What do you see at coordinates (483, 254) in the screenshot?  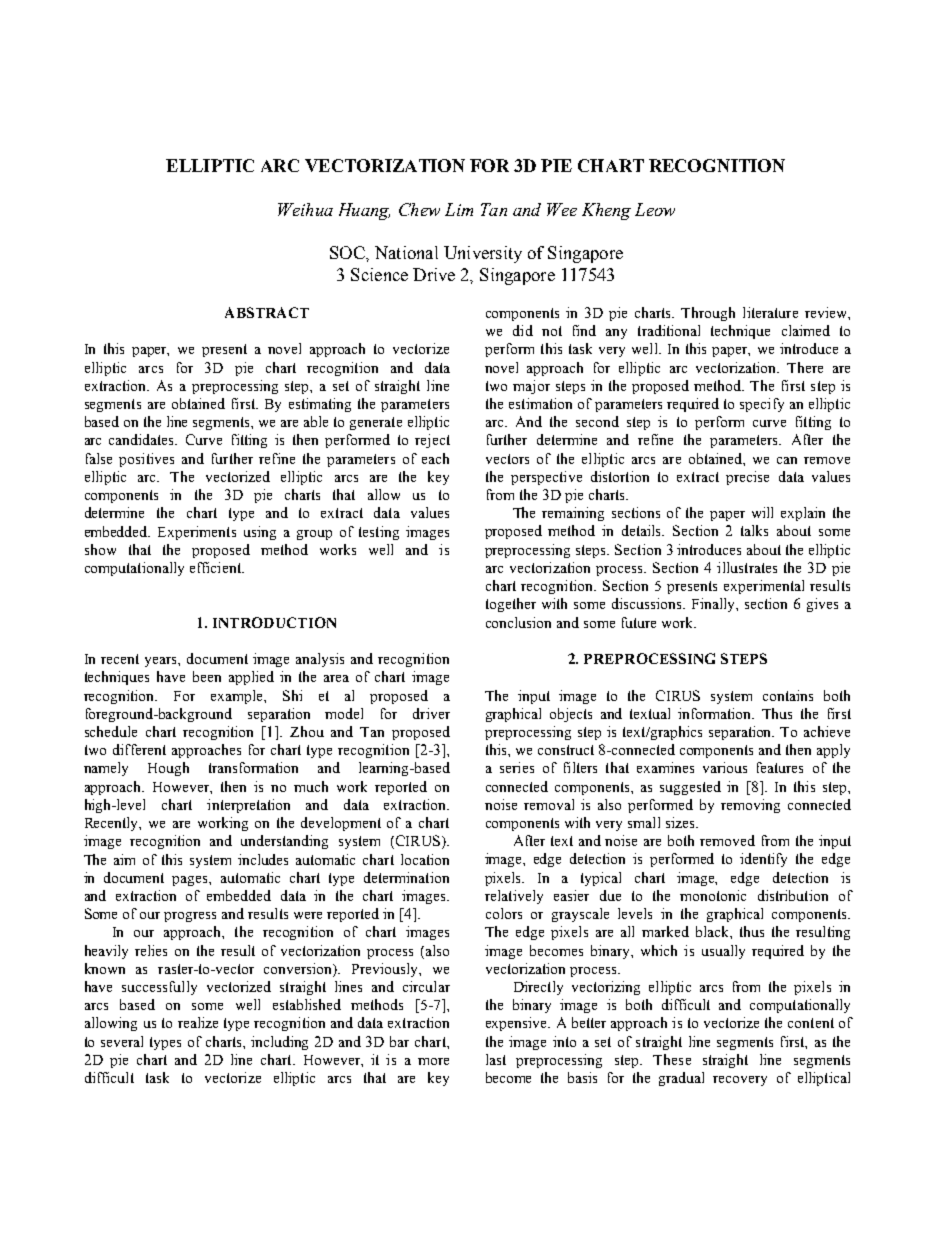 I see `University` at bounding box center [483, 254].
